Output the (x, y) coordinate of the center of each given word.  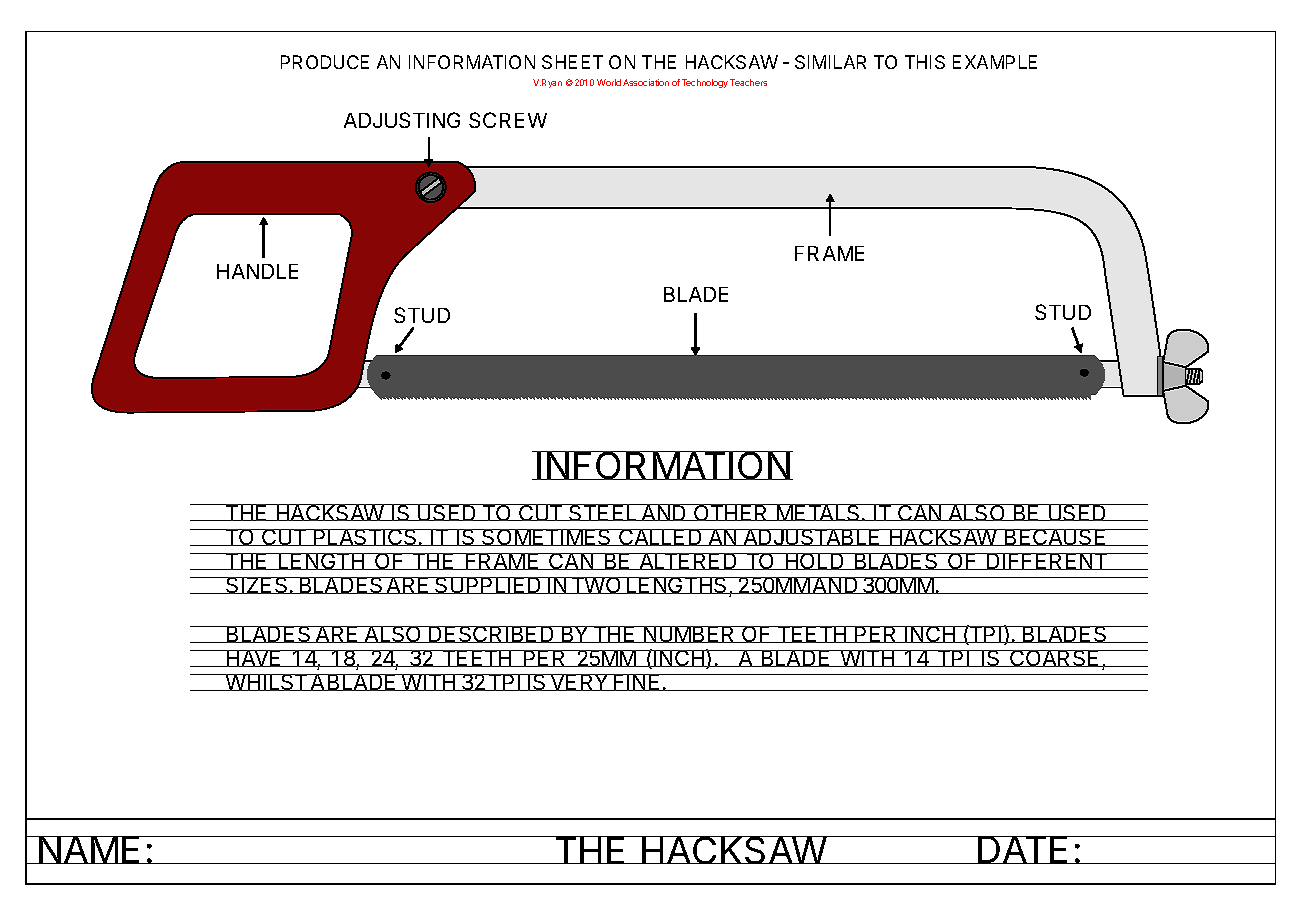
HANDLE (257, 271)
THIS (925, 62)
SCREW (508, 120)
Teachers (748, 82)
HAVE (254, 658)
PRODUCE (325, 62)
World (609, 82)
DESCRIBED (491, 634)
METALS (818, 512)
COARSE (1055, 658)
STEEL (603, 512)
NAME (90, 850)
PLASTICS (365, 537)
